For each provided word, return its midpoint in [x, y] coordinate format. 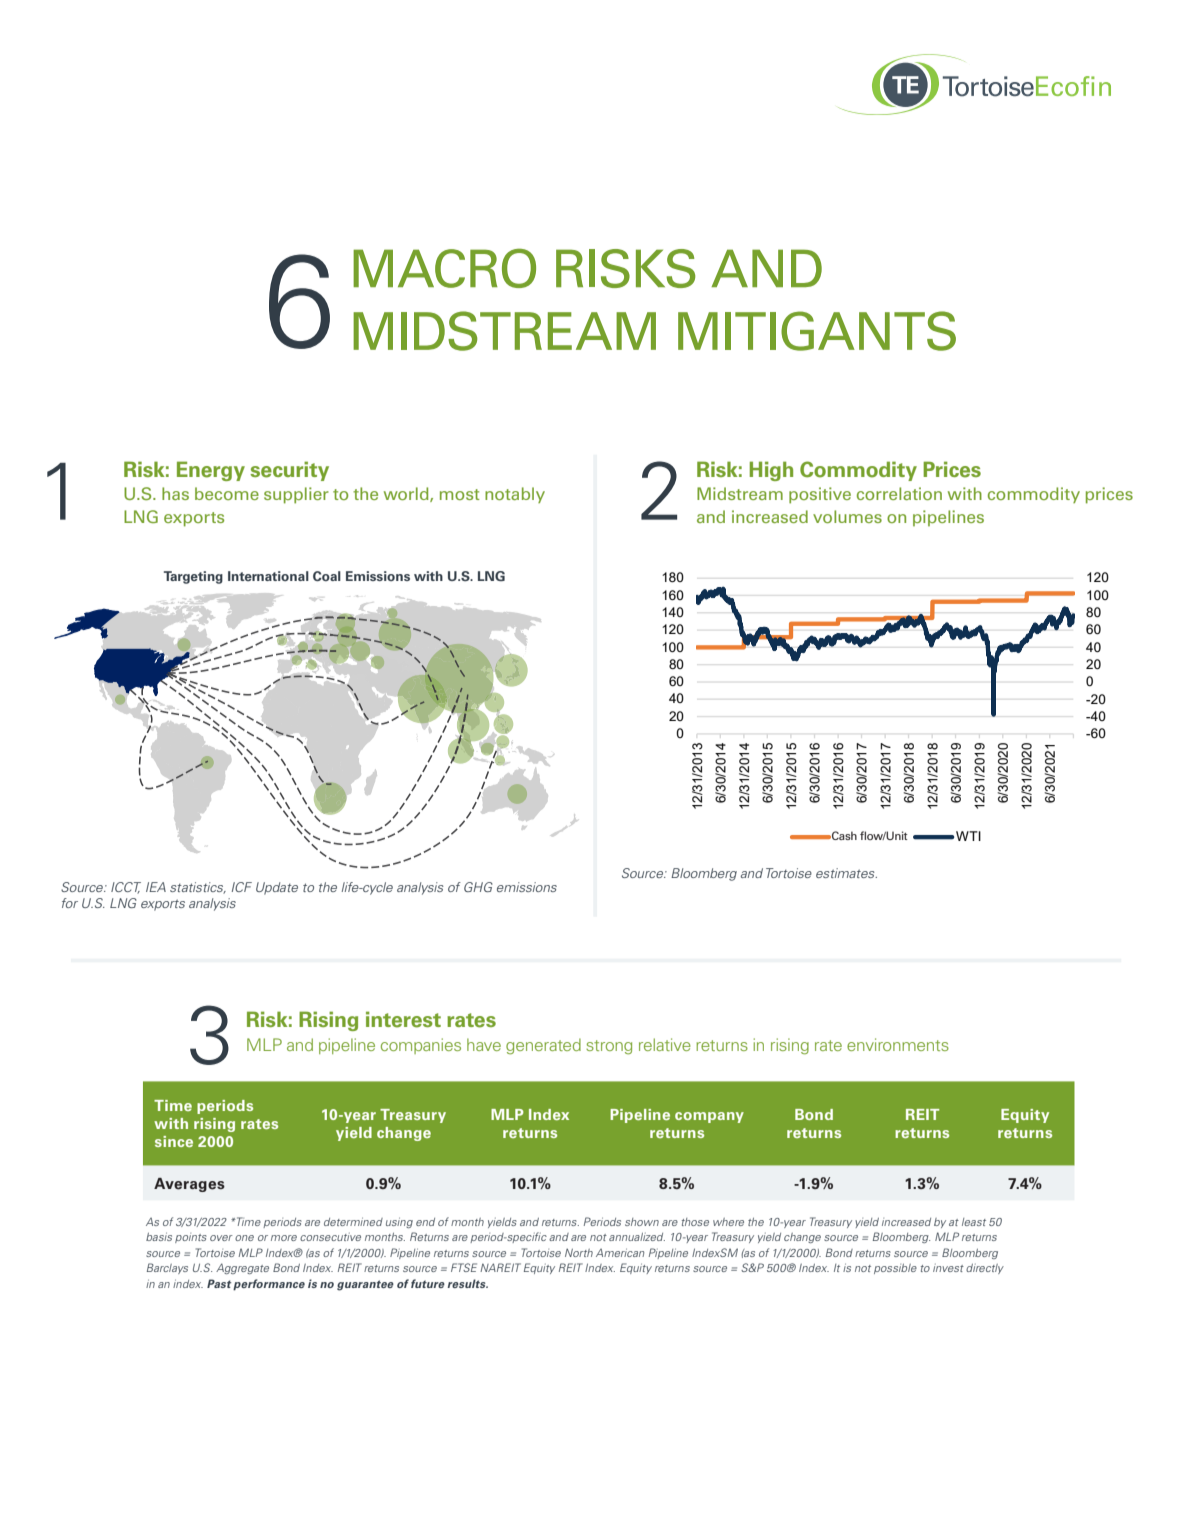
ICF [242, 887]
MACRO [444, 268]
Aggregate [242, 1268]
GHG [478, 887]
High [771, 471]
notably [515, 495]
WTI [967, 836]
